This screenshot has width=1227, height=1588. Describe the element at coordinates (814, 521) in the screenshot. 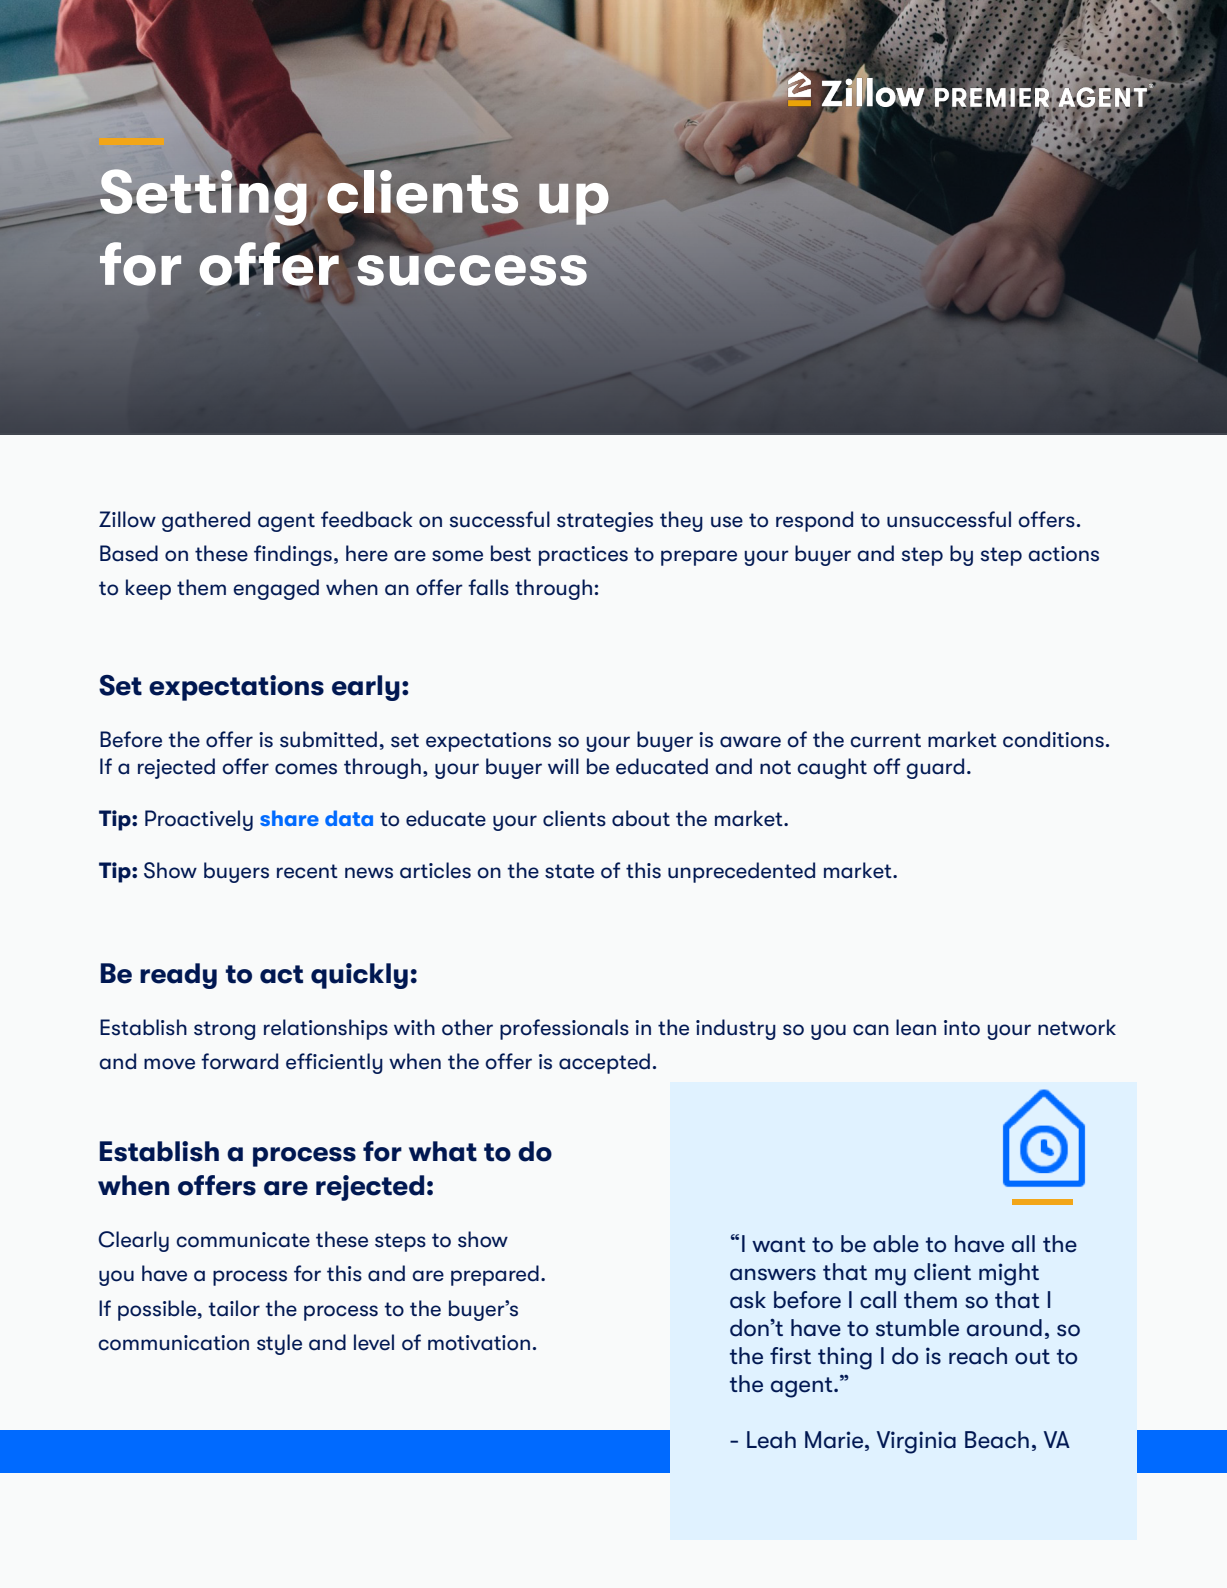

I see `respond` at that location.
